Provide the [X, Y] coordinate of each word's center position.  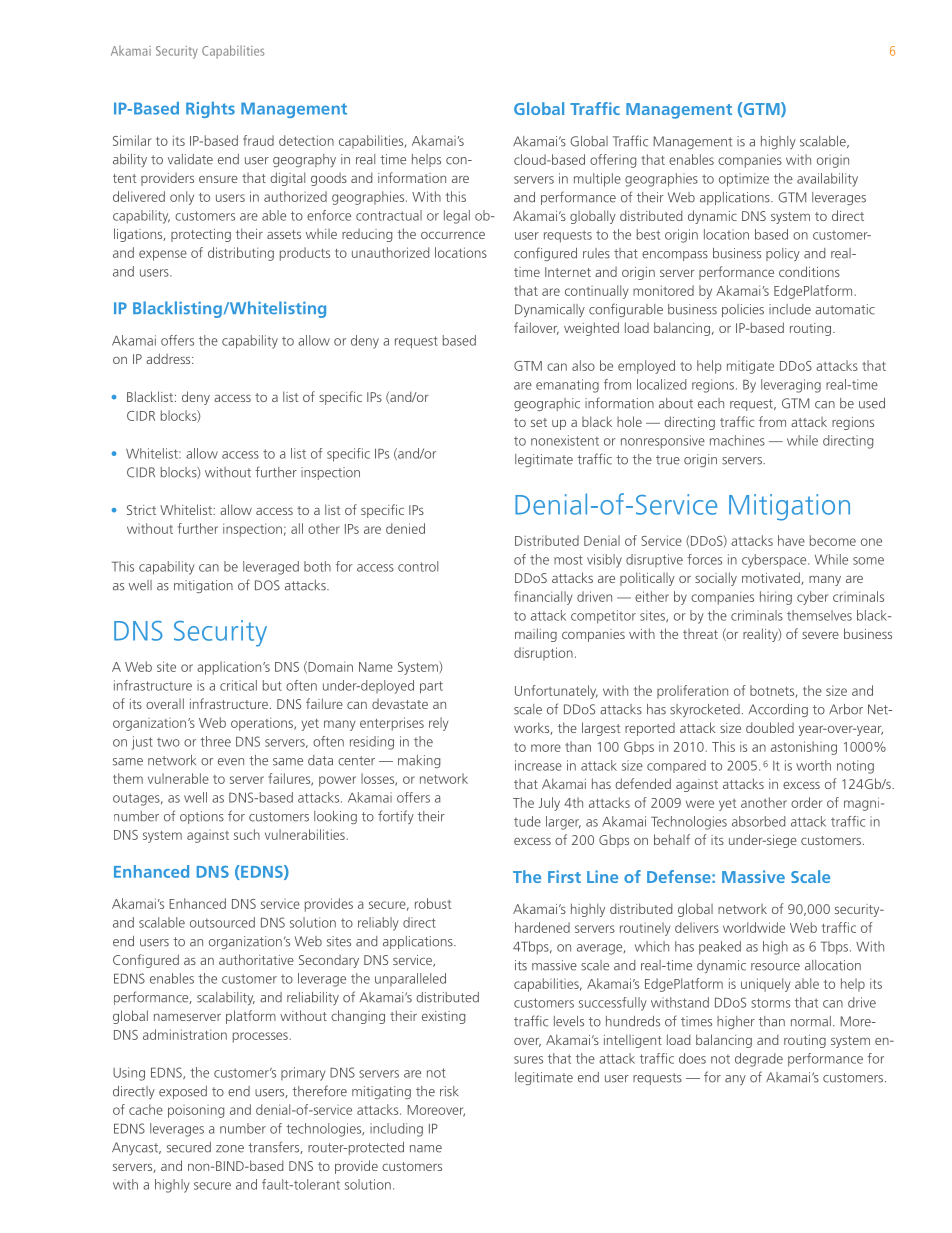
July [549, 804]
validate [190, 159]
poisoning [196, 1111]
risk [449, 1091]
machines [737, 440]
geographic [547, 404]
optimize [744, 180]
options [202, 817]
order [806, 802]
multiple [597, 180]
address [169, 358]
